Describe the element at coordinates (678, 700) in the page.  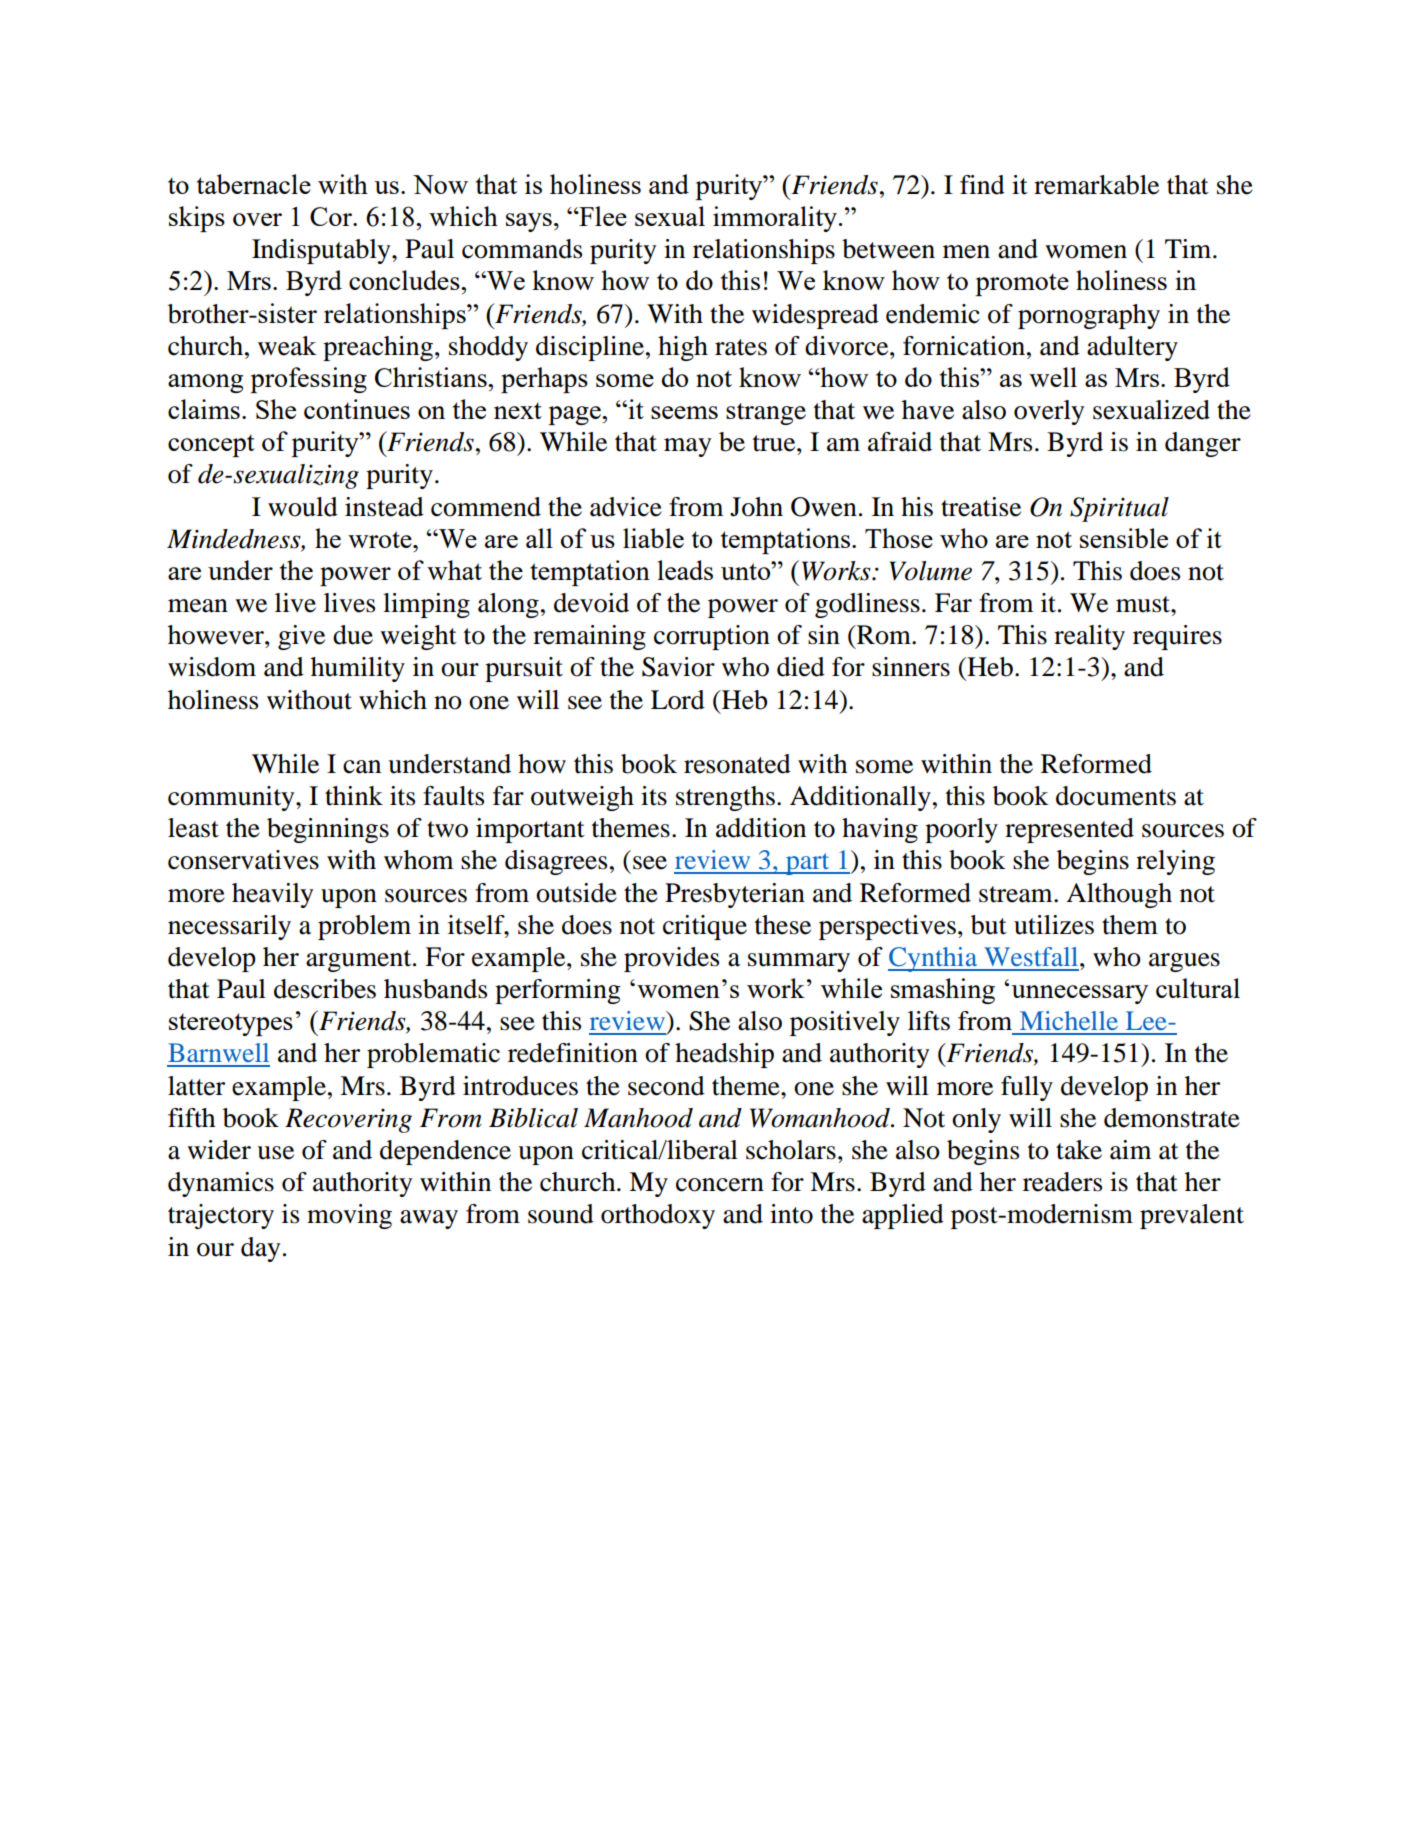
I see `Lord` at that location.
